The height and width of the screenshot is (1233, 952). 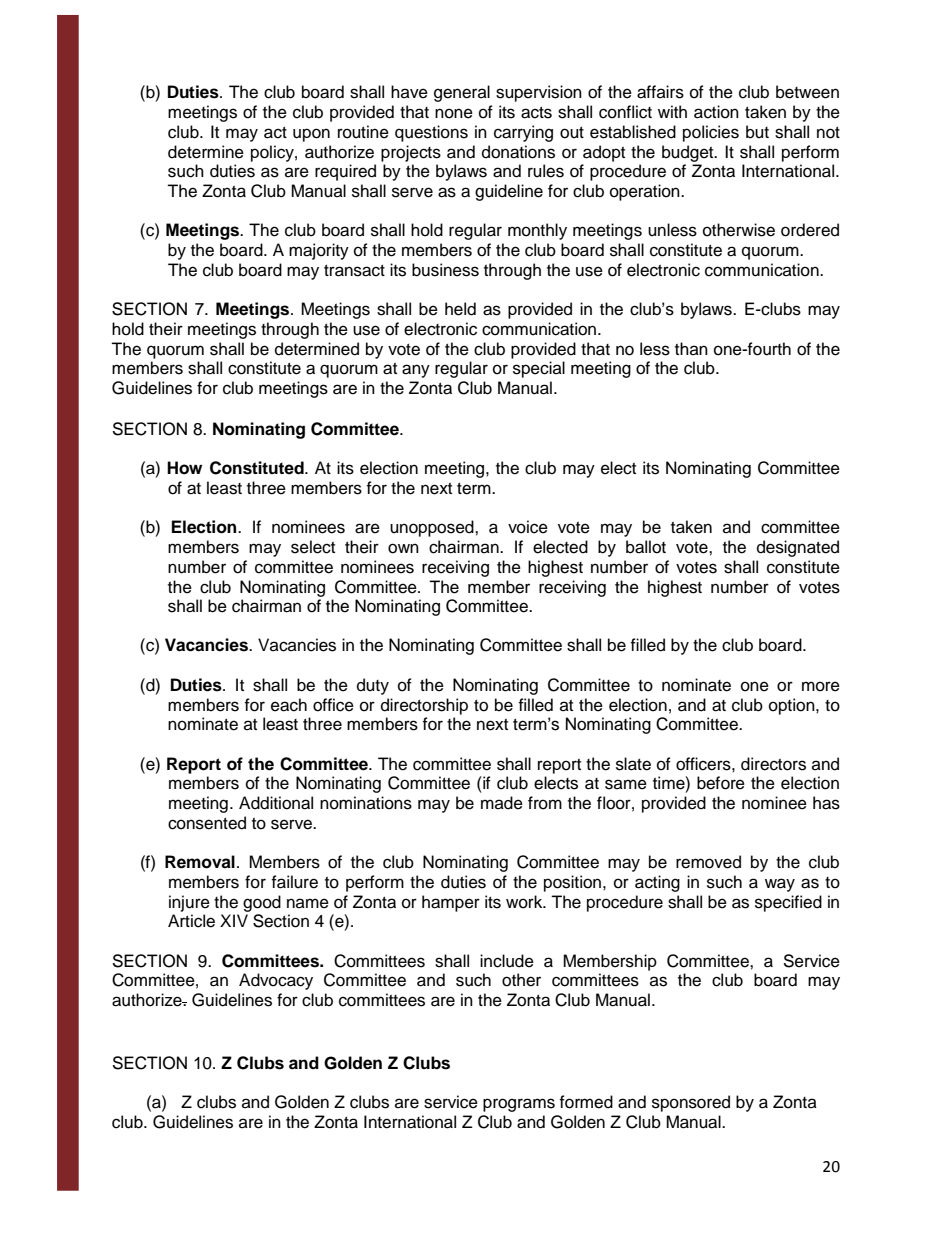 I want to click on upon, so click(x=311, y=135).
